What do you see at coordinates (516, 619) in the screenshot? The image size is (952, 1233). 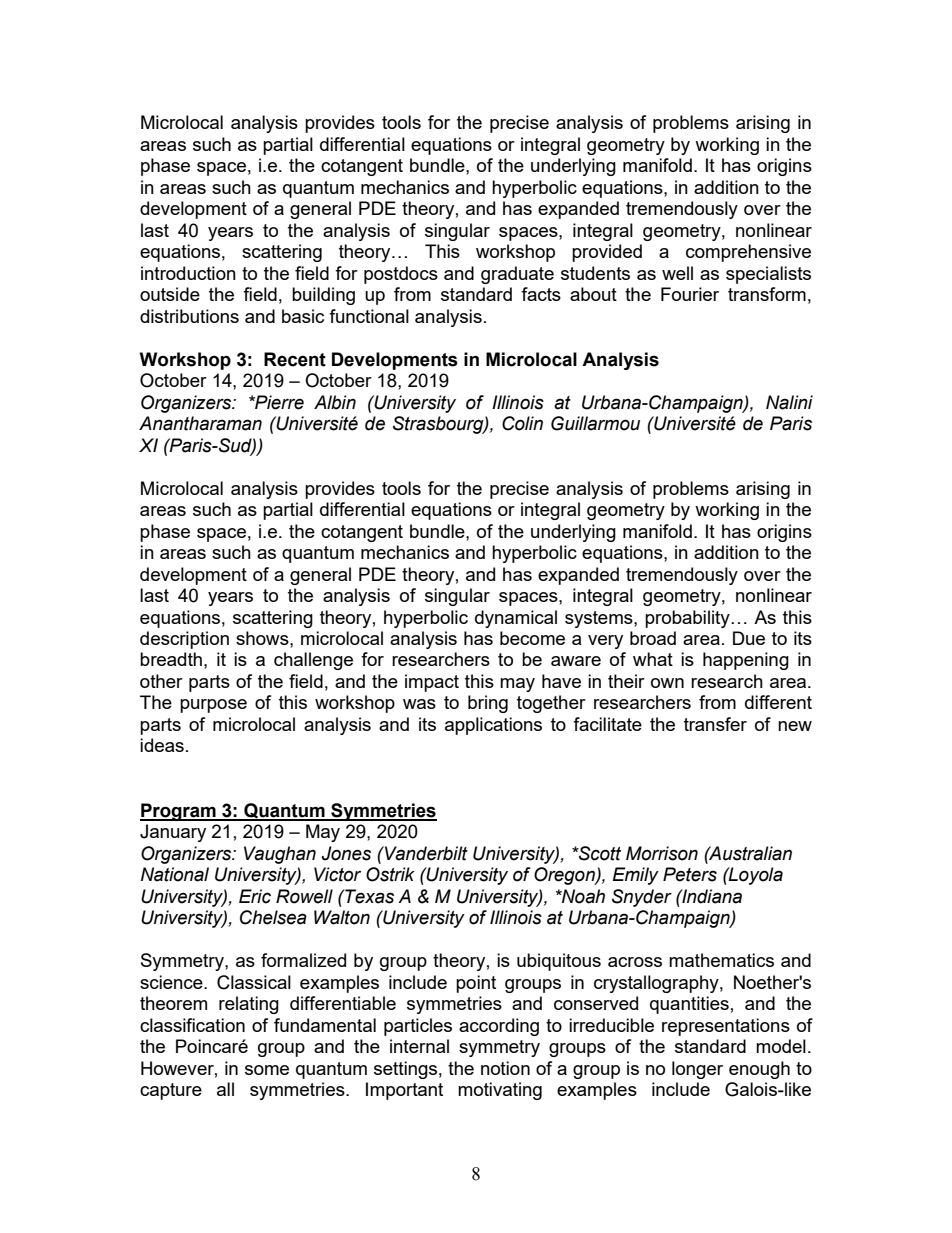 I see `dynamical` at bounding box center [516, 619].
